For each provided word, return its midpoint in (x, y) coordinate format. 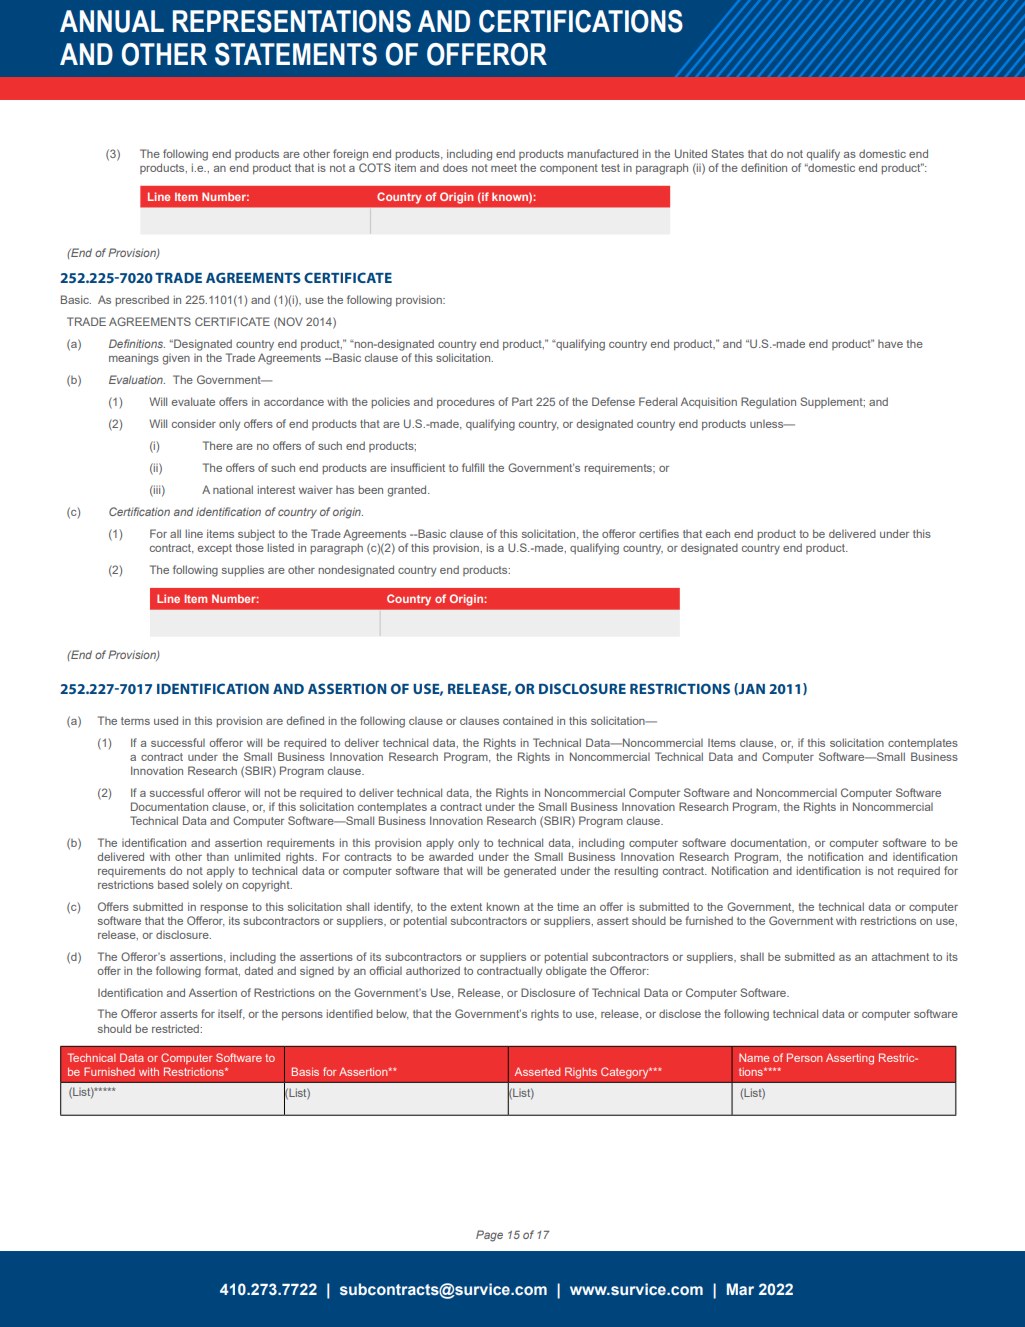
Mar (740, 1289)
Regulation (768, 403)
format (222, 971)
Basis (305, 1071)
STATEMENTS (296, 54)
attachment (900, 957)
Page (489, 1236)
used (166, 720)
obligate (566, 972)
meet (504, 168)
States (727, 153)
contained (528, 720)
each (718, 533)
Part (522, 401)
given (176, 359)
